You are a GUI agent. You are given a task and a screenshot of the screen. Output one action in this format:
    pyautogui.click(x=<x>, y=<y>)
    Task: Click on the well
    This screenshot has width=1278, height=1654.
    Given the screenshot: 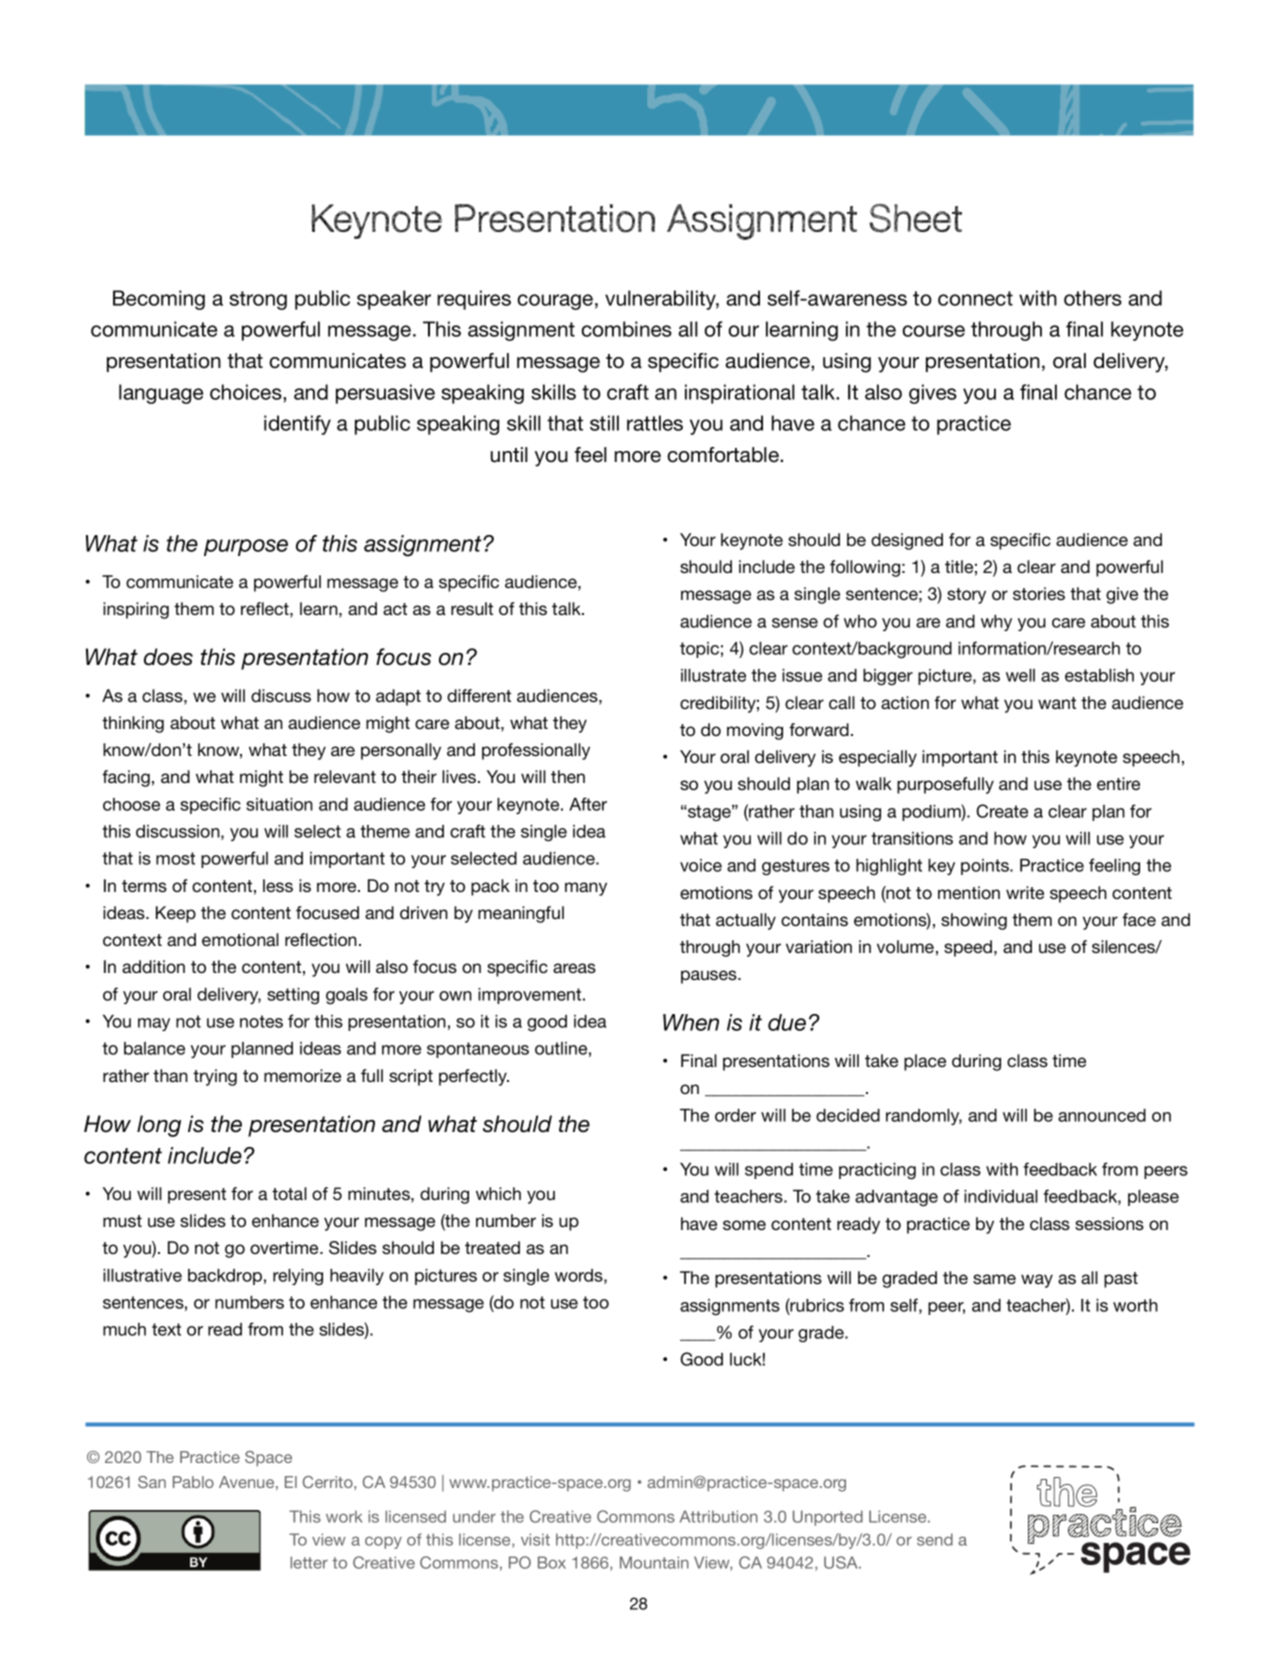 What is the action you would take?
    pyautogui.click(x=1020, y=675)
